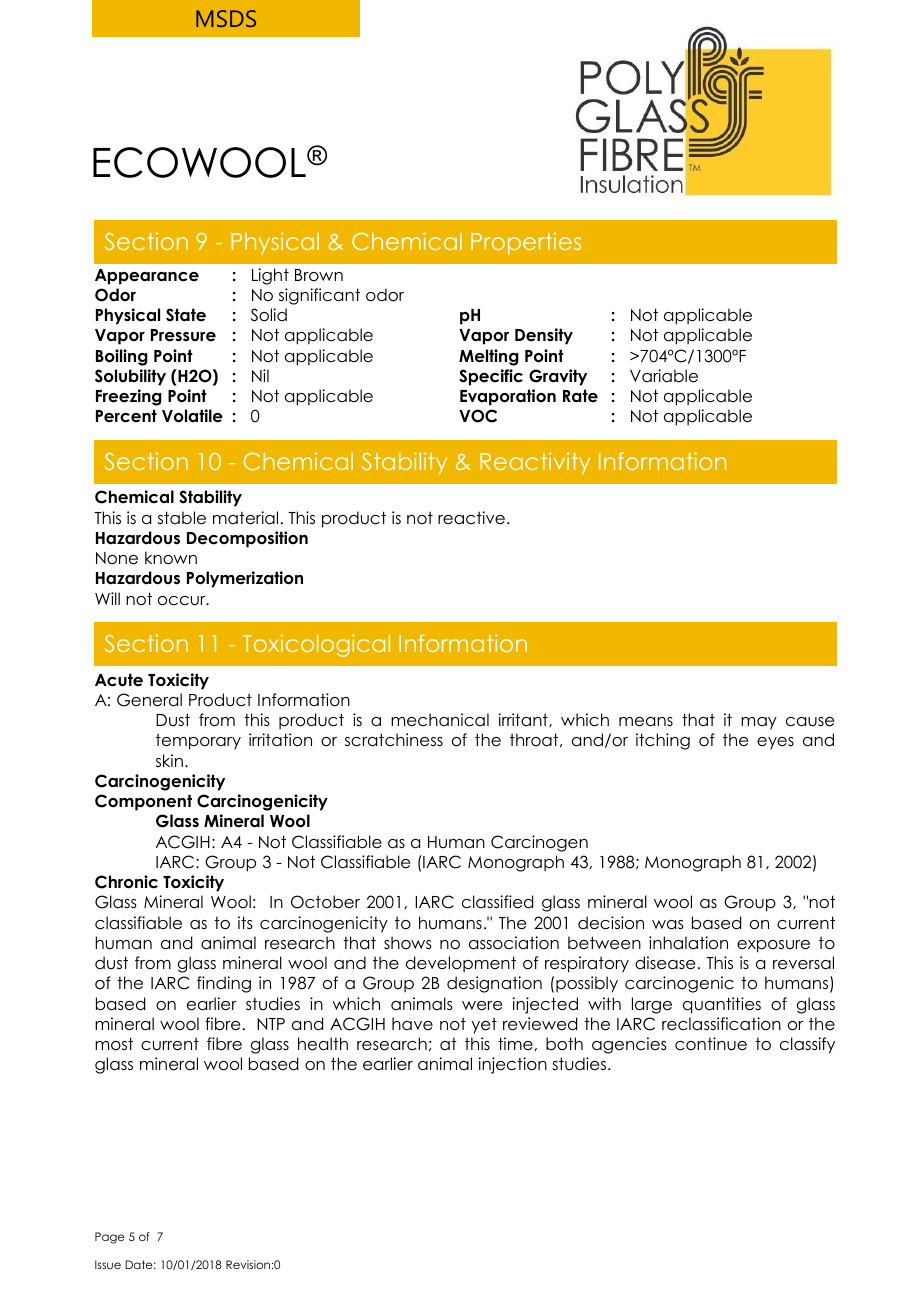 The height and width of the screenshot is (1316, 911). Describe the element at coordinates (526, 243) in the screenshot. I see `Properties` at that location.
